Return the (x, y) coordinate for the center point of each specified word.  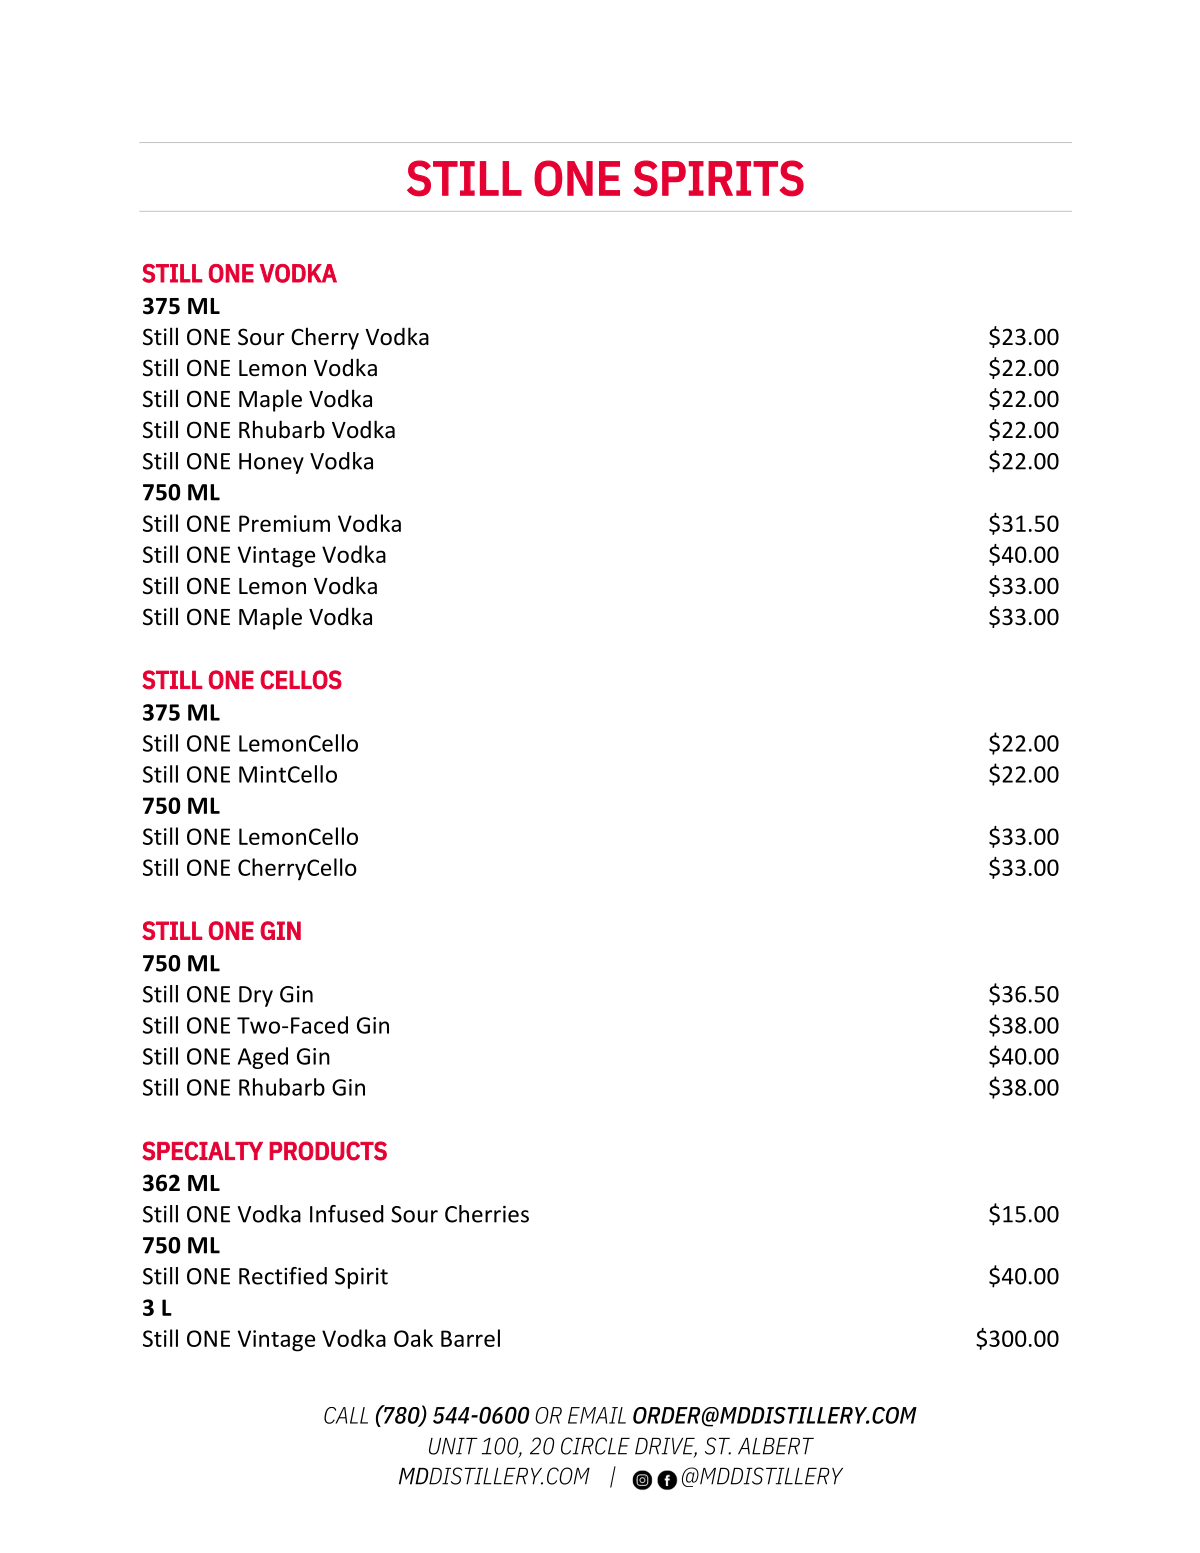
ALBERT (776, 1446)
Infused (347, 1214)
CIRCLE (595, 1446)
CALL (346, 1415)
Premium (284, 523)
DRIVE (666, 1447)
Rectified (283, 1276)
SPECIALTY (202, 1151)
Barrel (470, 1338)
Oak (413, 1338)
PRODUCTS (328, 1151)
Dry (256, 996)
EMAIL (597, 1415)
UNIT (453, 1446)
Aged (263, 1058)
